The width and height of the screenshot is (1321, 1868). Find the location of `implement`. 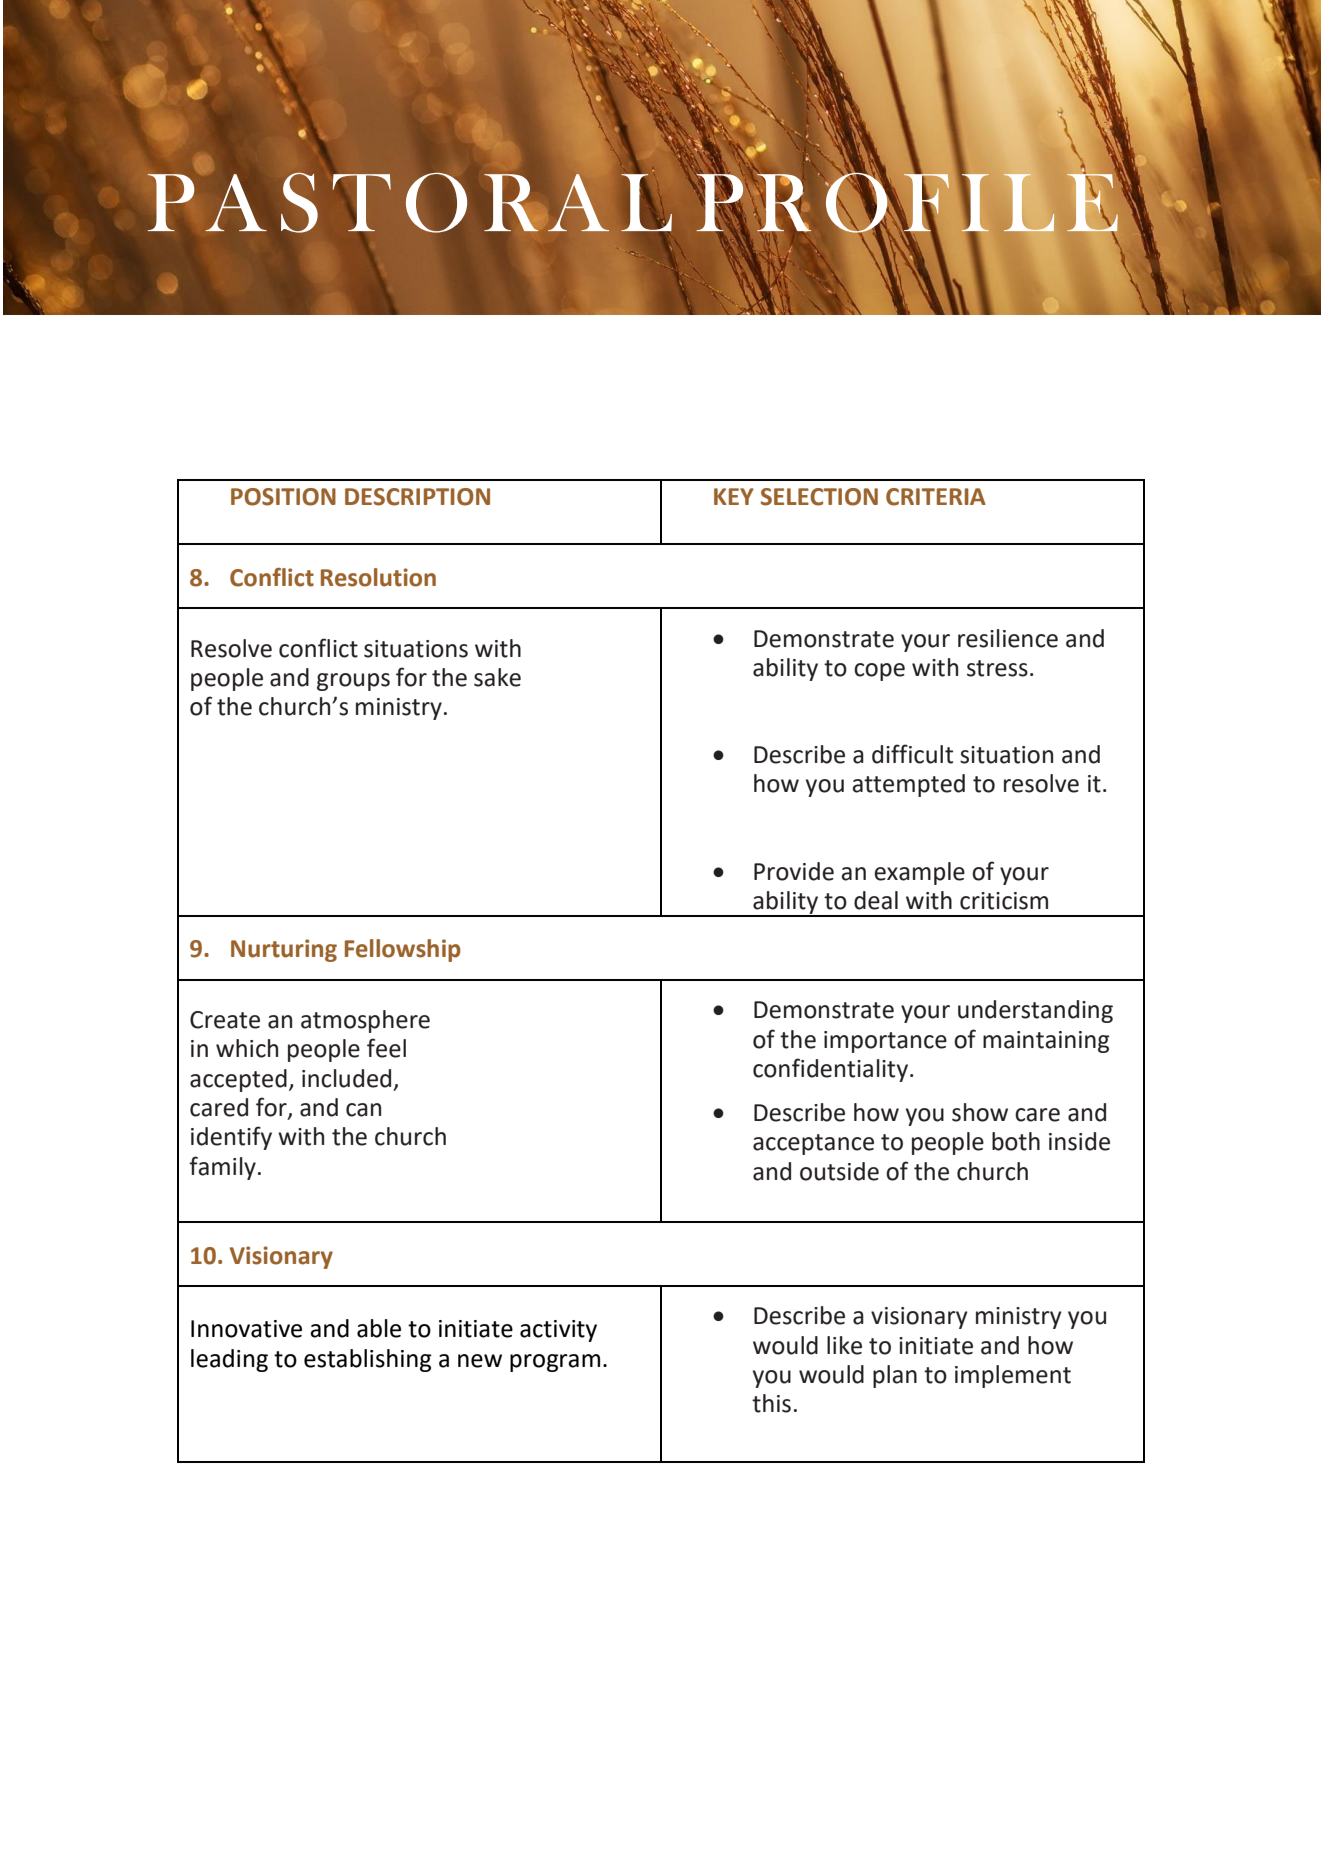

implement is located at coordinates (1013, 1376).
